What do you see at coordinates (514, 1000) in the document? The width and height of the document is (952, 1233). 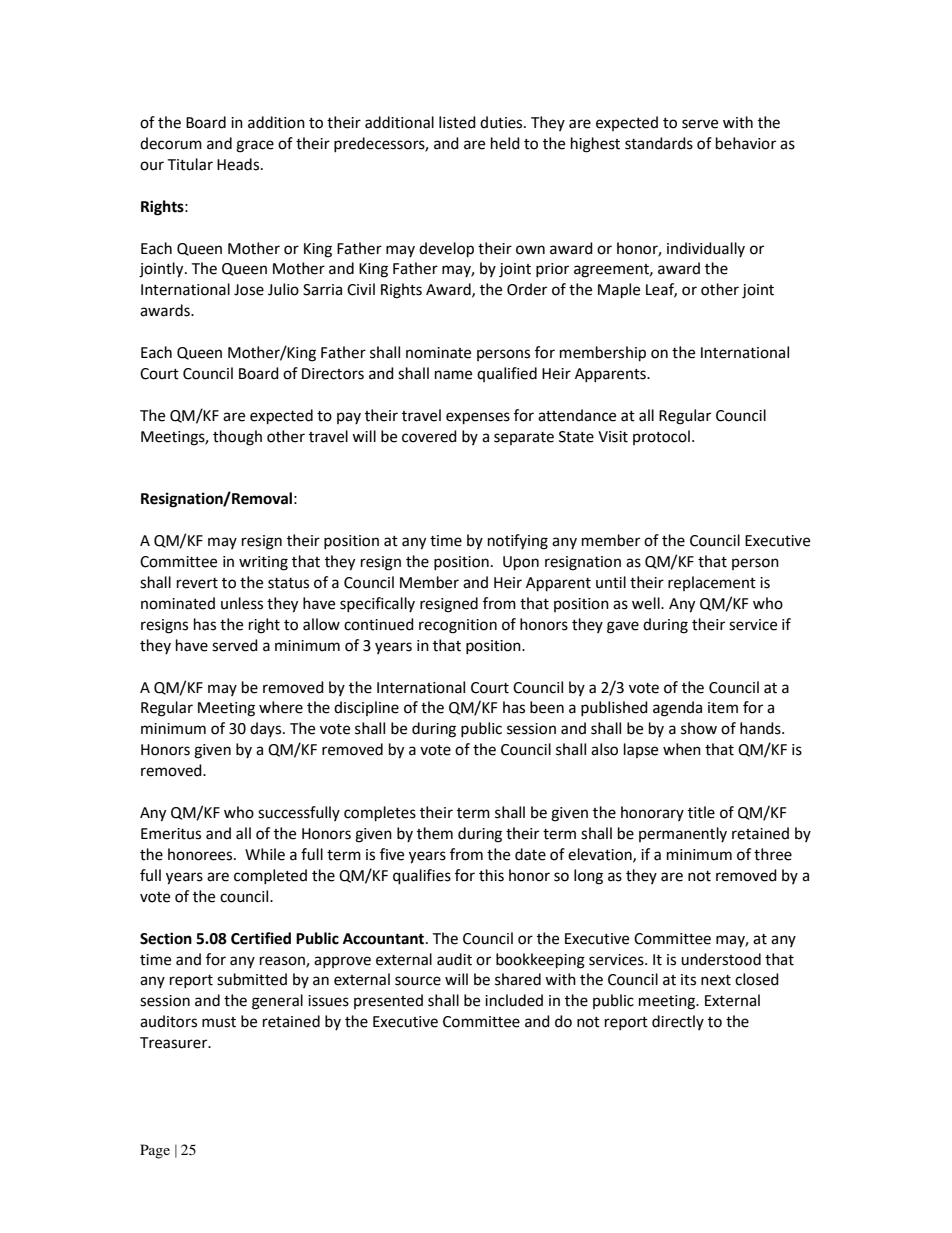 I see `included` at bounding box center [514, 1000].
